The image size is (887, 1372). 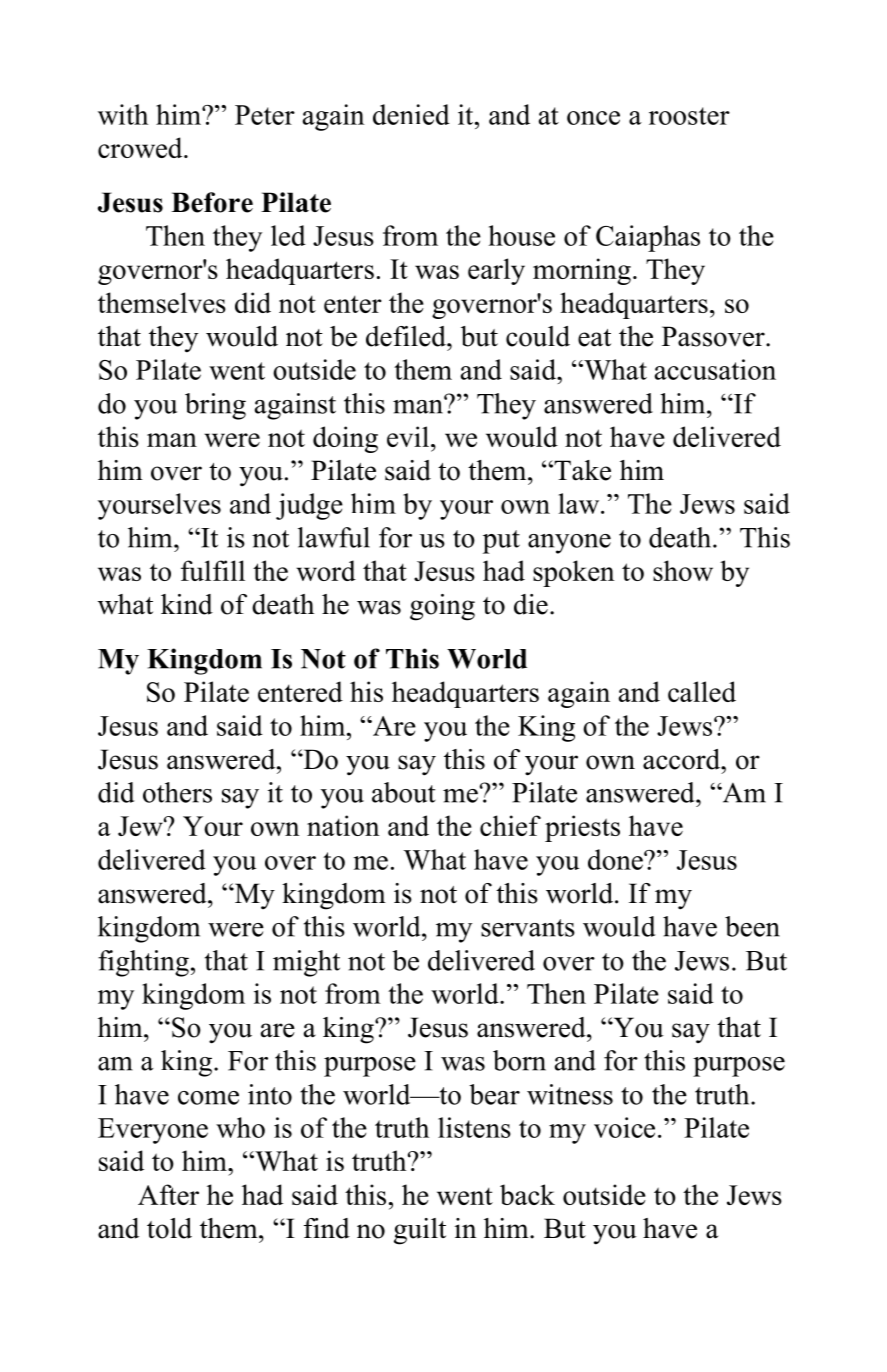 What do you see at coordinates (213, 570) in the screenshot?
I see `fulfill` at bounding box center [213, 570].
